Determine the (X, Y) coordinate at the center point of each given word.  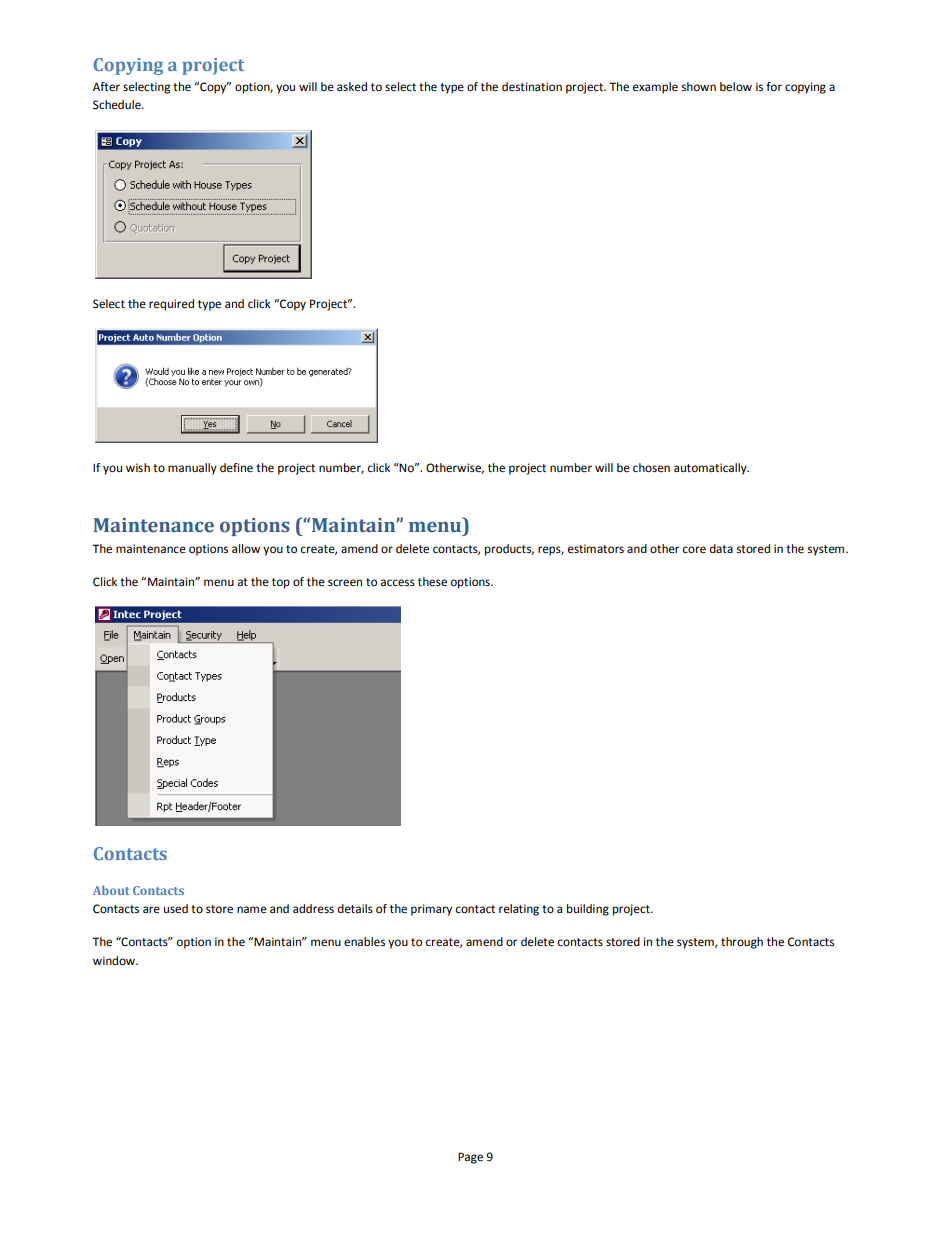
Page (470, 1158)
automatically (711, 469)
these (432, 582)
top (281, 583)
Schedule (118, 105)
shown (699, 87)
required (171, 305)
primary (431, 910)
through (742, 943)
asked (352, 87)
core (694, 550)
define (236, 468)
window (115, 961)
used (176, 909)
